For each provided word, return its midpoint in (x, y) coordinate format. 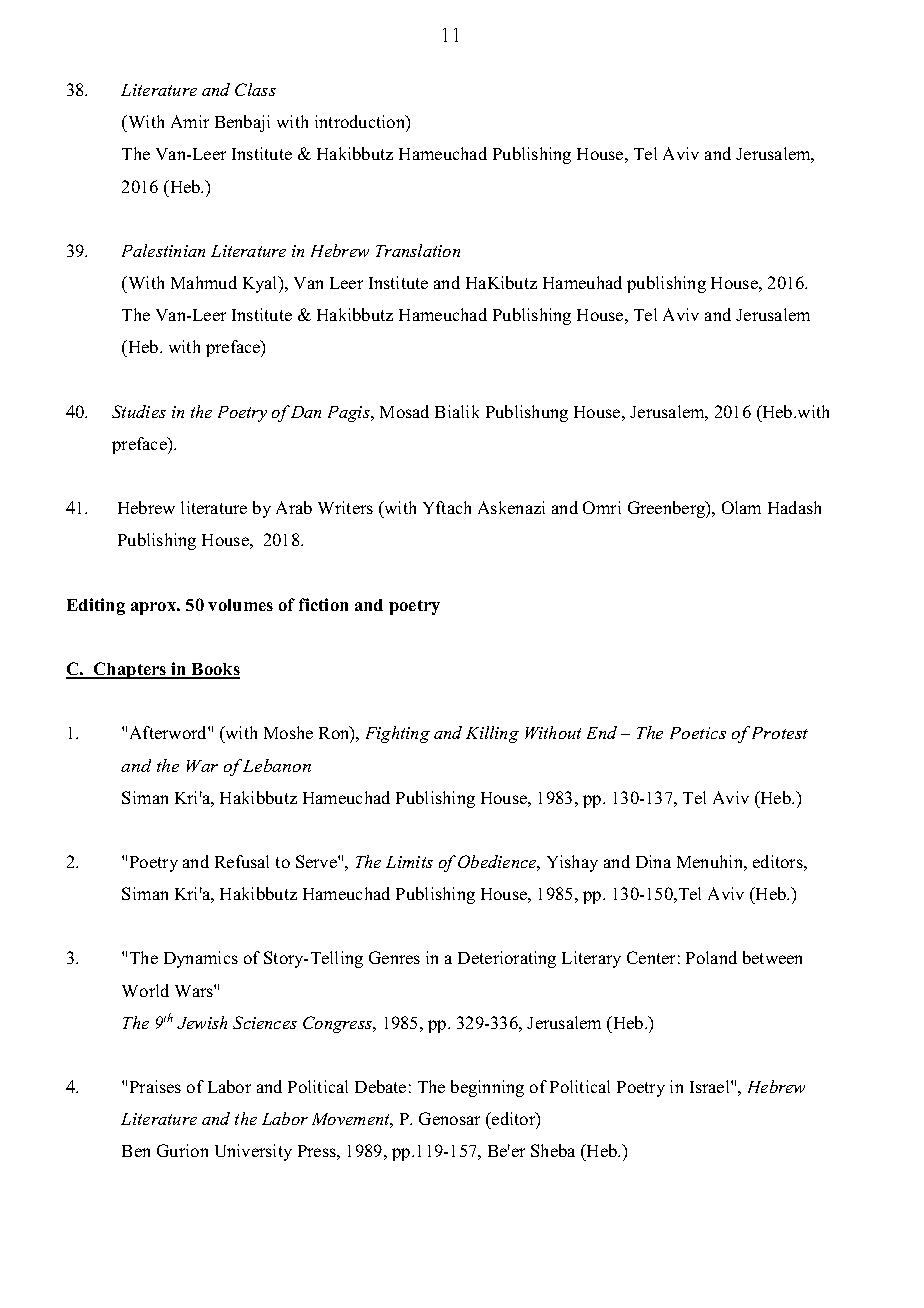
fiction (323, 604)
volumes (240, 605)
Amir (190, 121)
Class (255, 89)
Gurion (182, 1150)
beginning (487, 1088)
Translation (418, 250)
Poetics (698, 733)
